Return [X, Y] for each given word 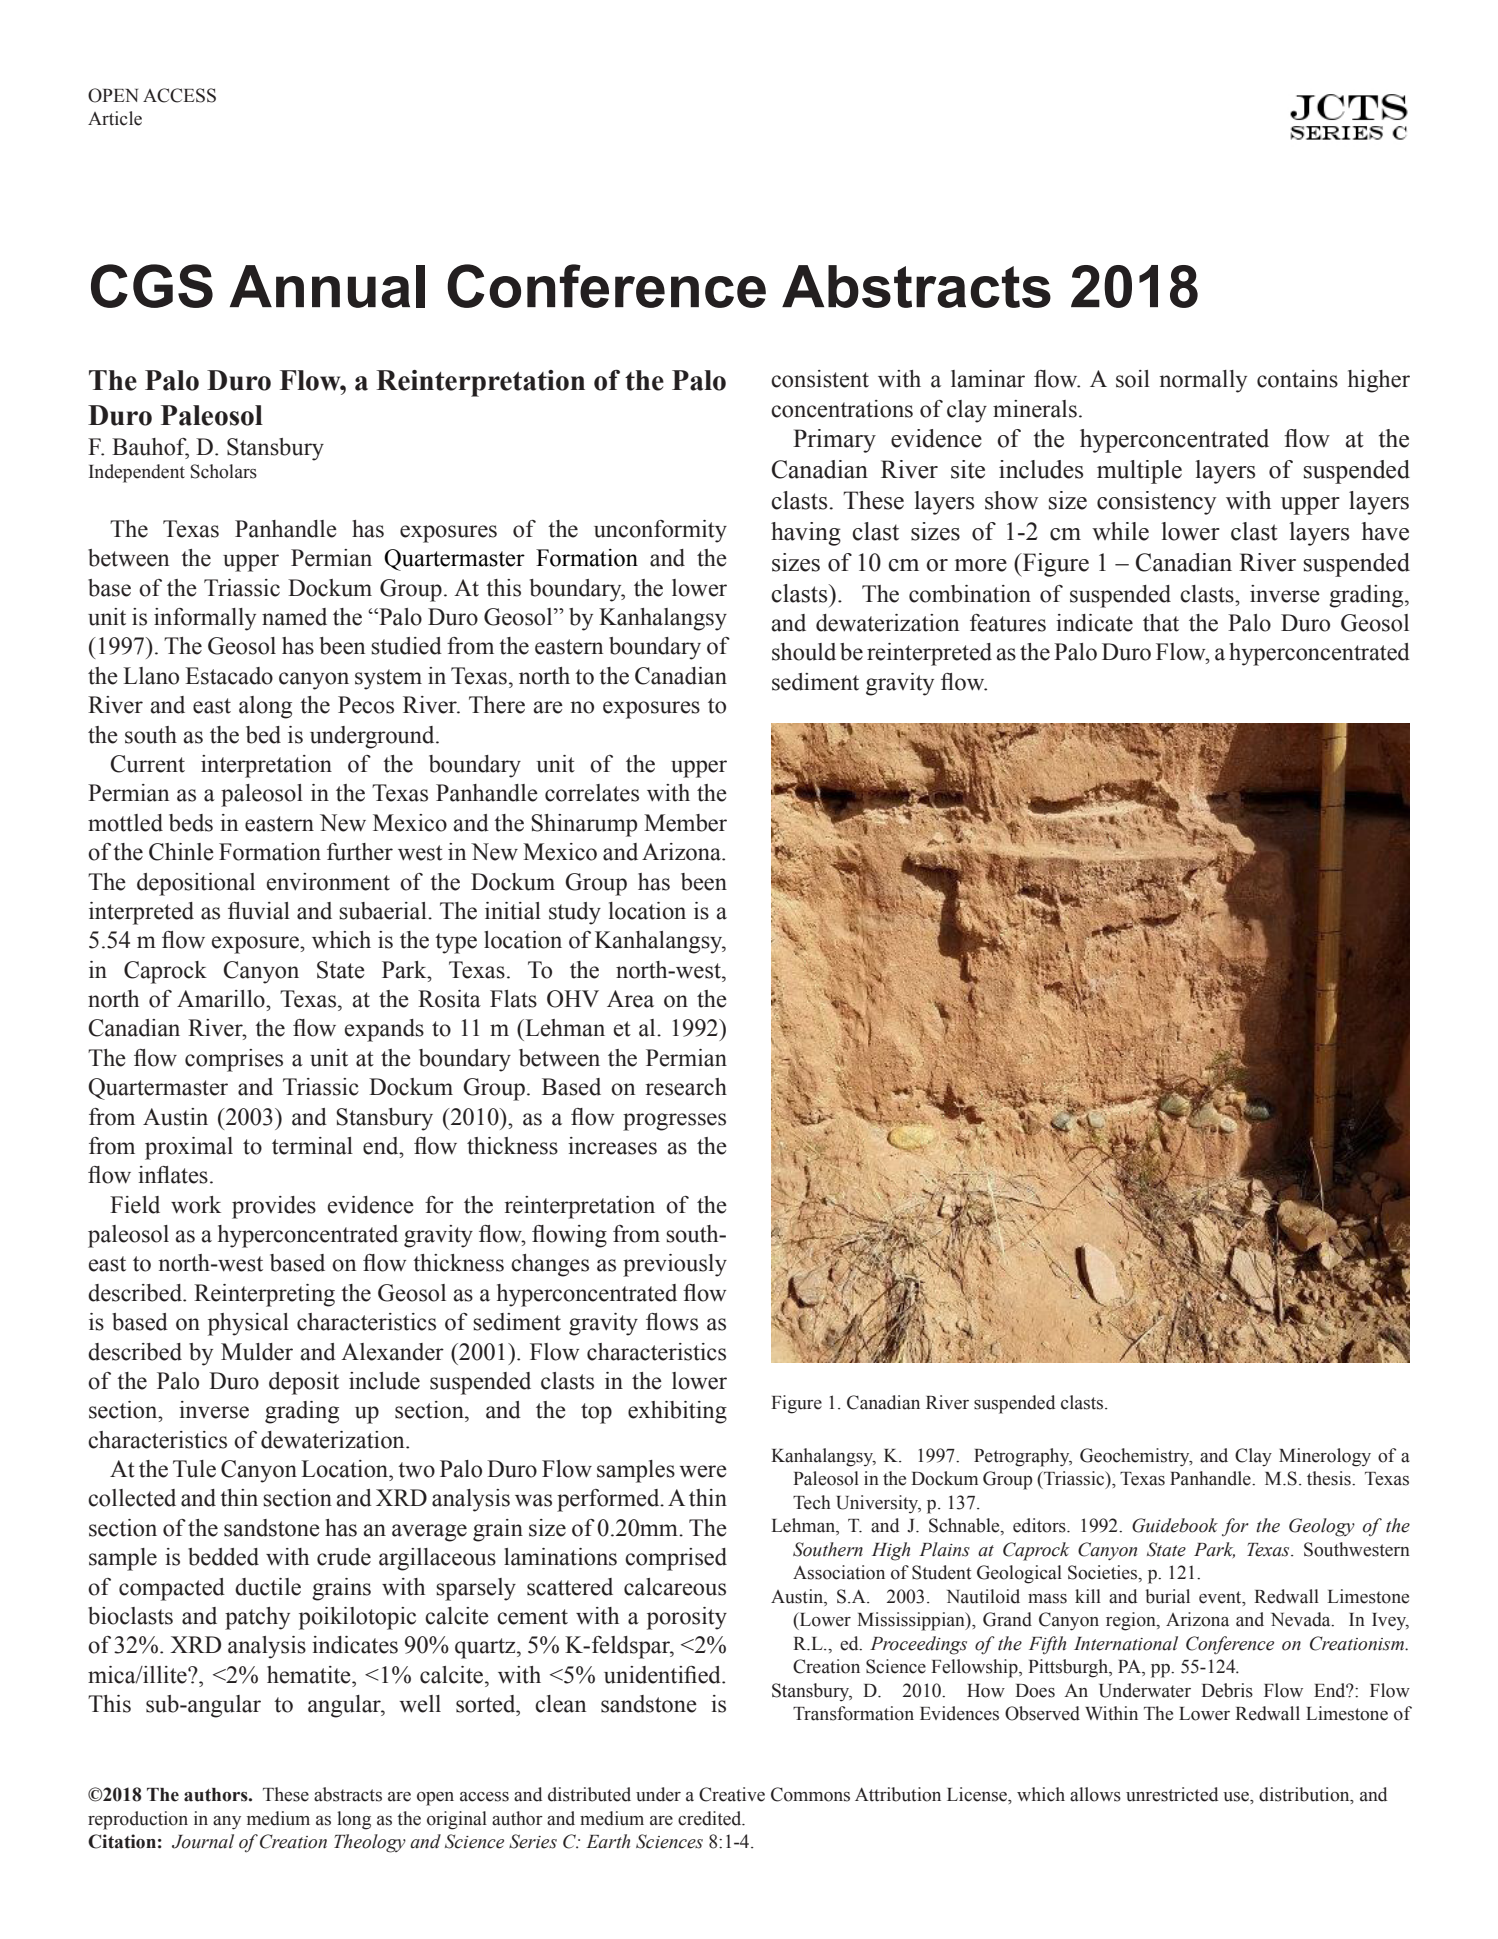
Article [115, 118]
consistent [820, 379]
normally [1203, 381]
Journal [203, 1841]
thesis [1330, 1478]
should [804, 652]
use [1237, 1797]
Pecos [366, 705]
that [1161, 623]
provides [274, 1207]
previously [675, 1265]
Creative [732, 1794]
